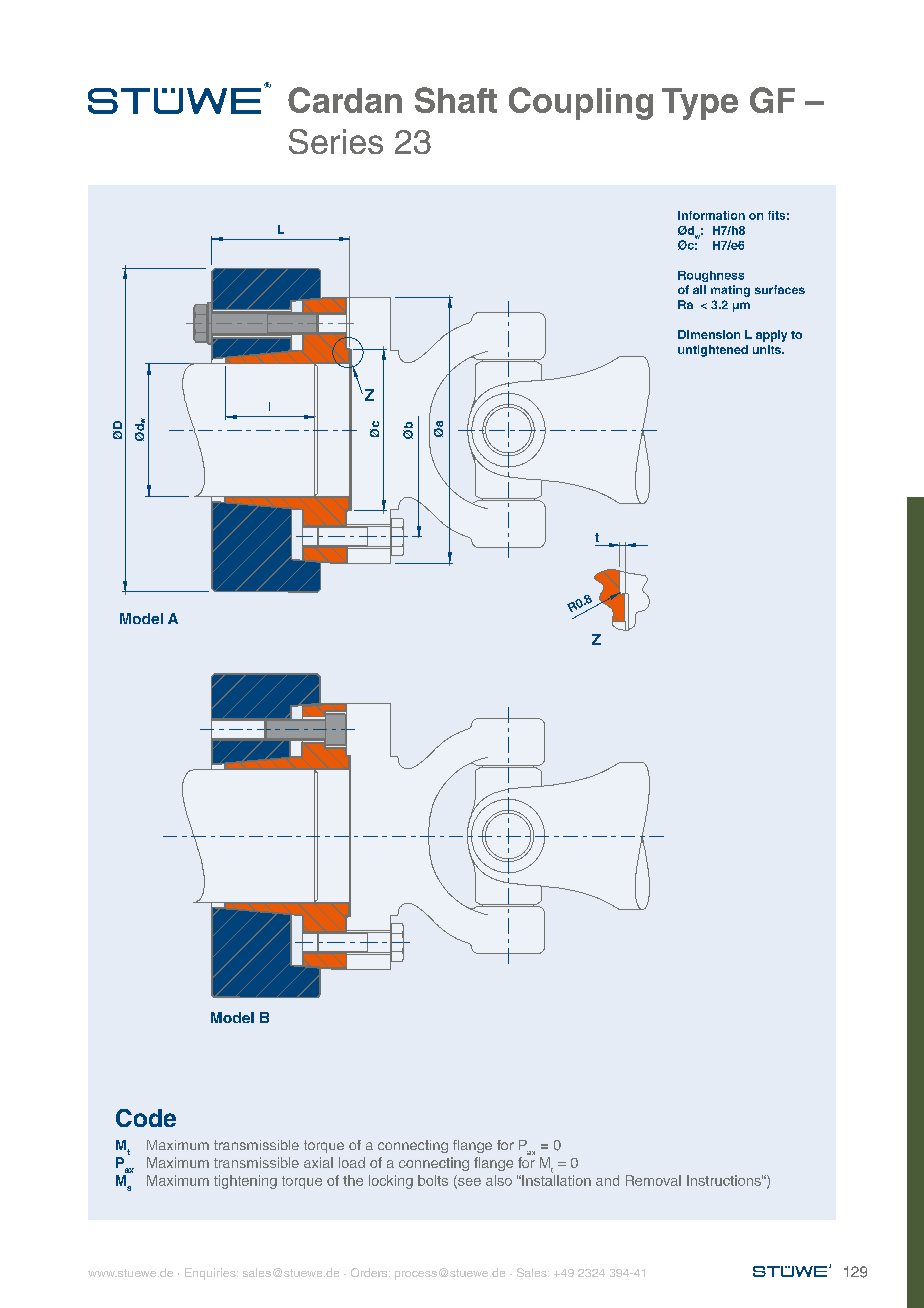  What do you see at coordinates (653, 1180) in the page?
I see `Removal` at bounding box center [653, 1180].
